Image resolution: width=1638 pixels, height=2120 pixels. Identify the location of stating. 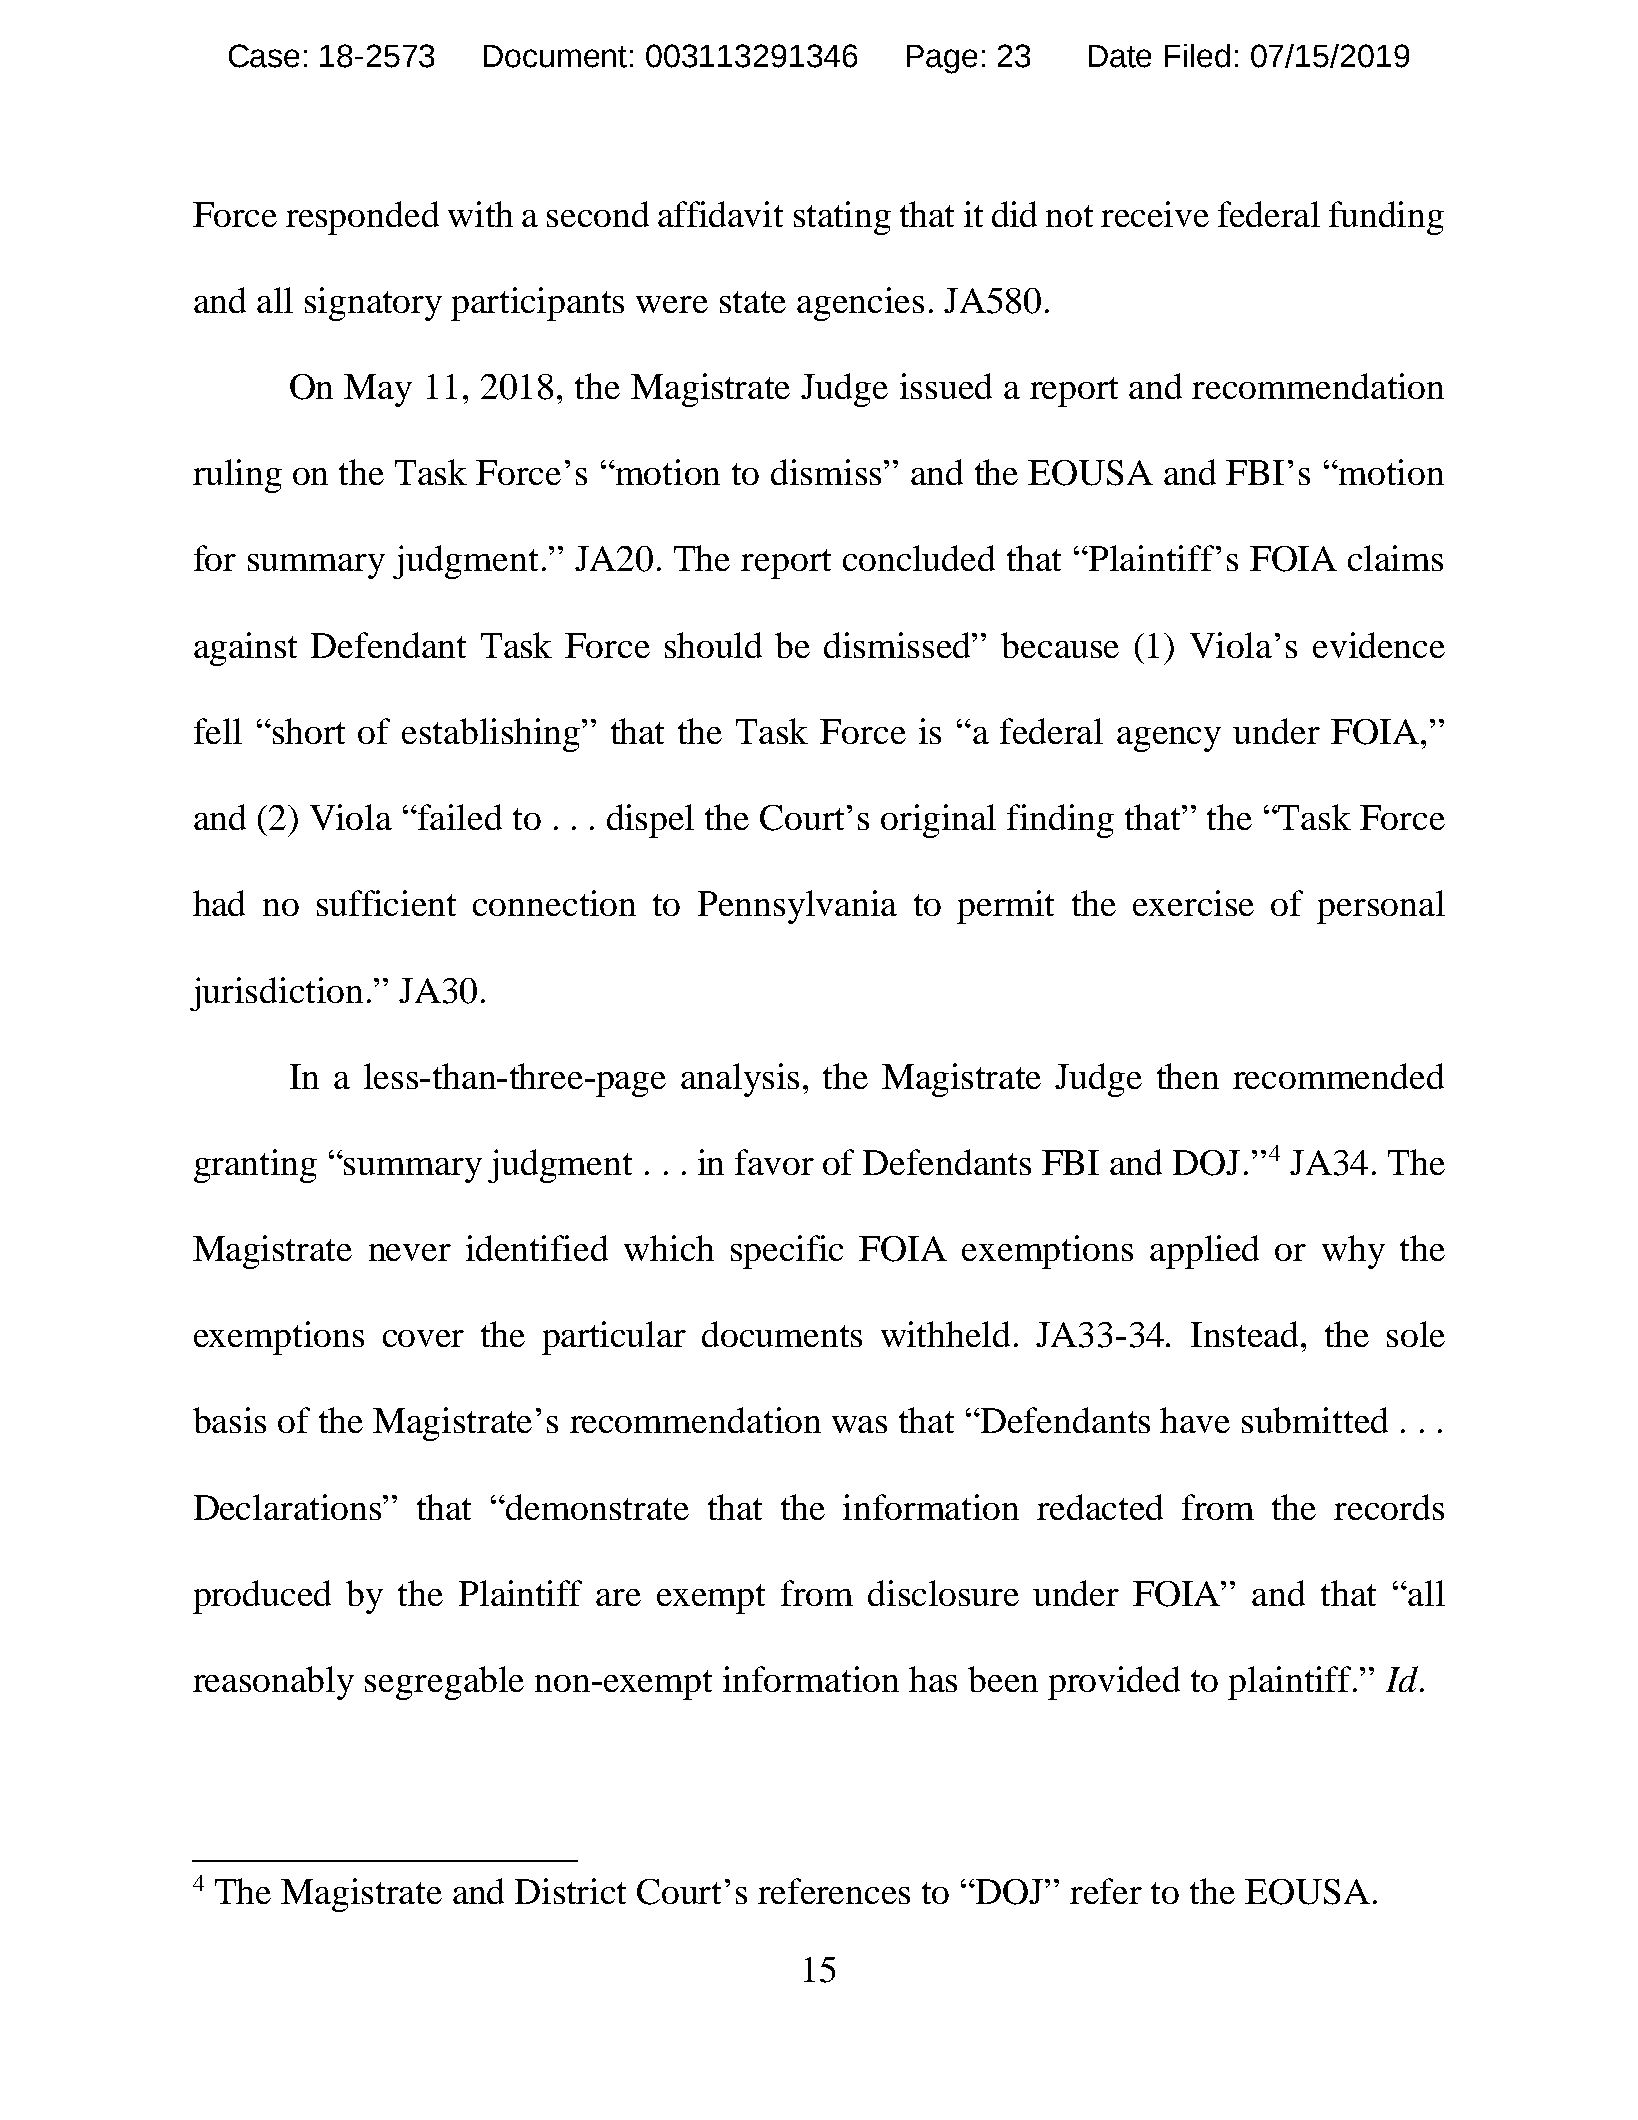
(842, 218).
